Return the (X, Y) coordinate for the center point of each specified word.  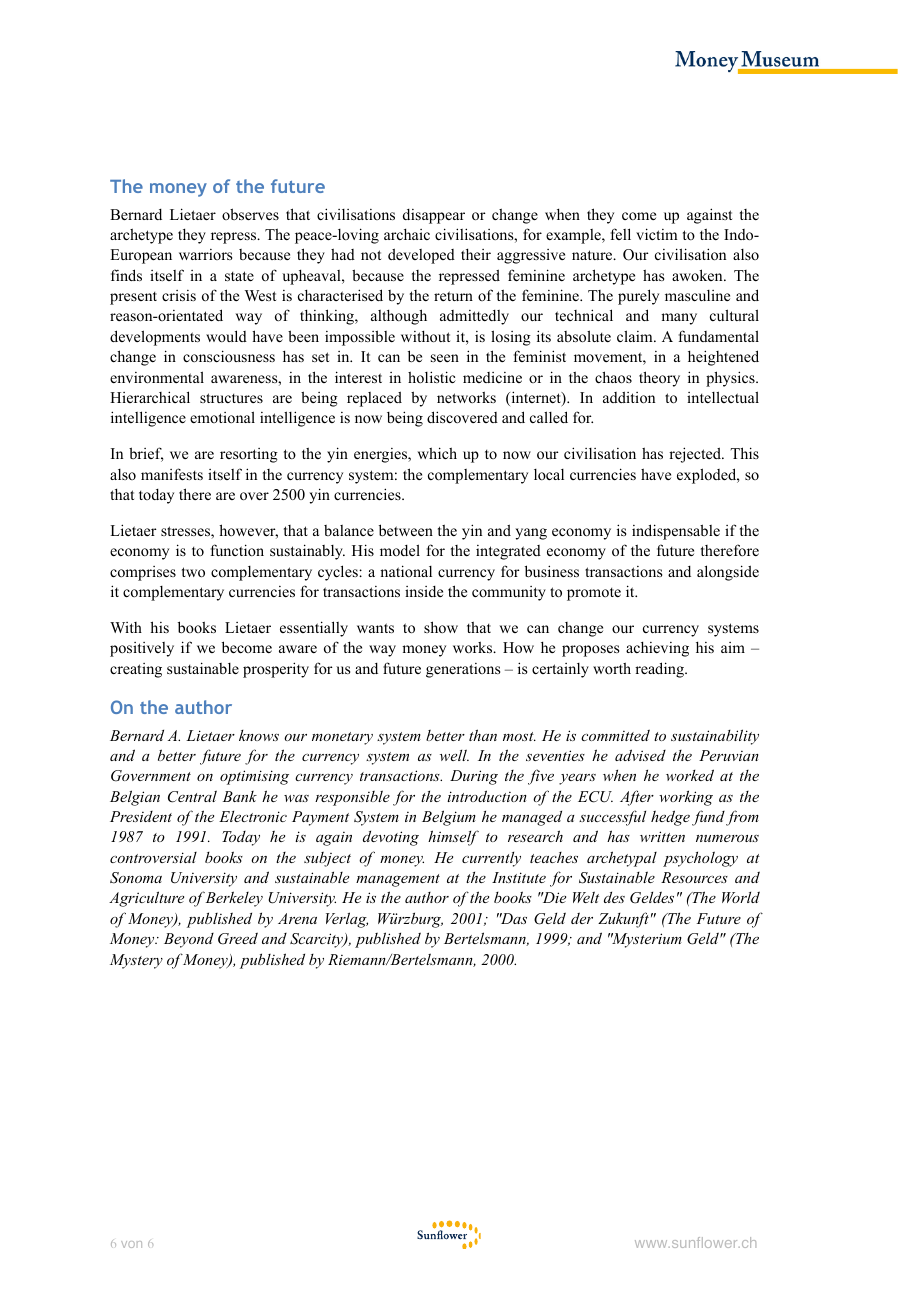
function (237, 550)
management (398, 880)
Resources (694, 877)
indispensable (676, 532)
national (406, 571)
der (582, 918)
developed (421, 256)
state (239, 276)
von (131, 1244)
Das (513, 918)
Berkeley (234, 899)
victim (657, 234)
